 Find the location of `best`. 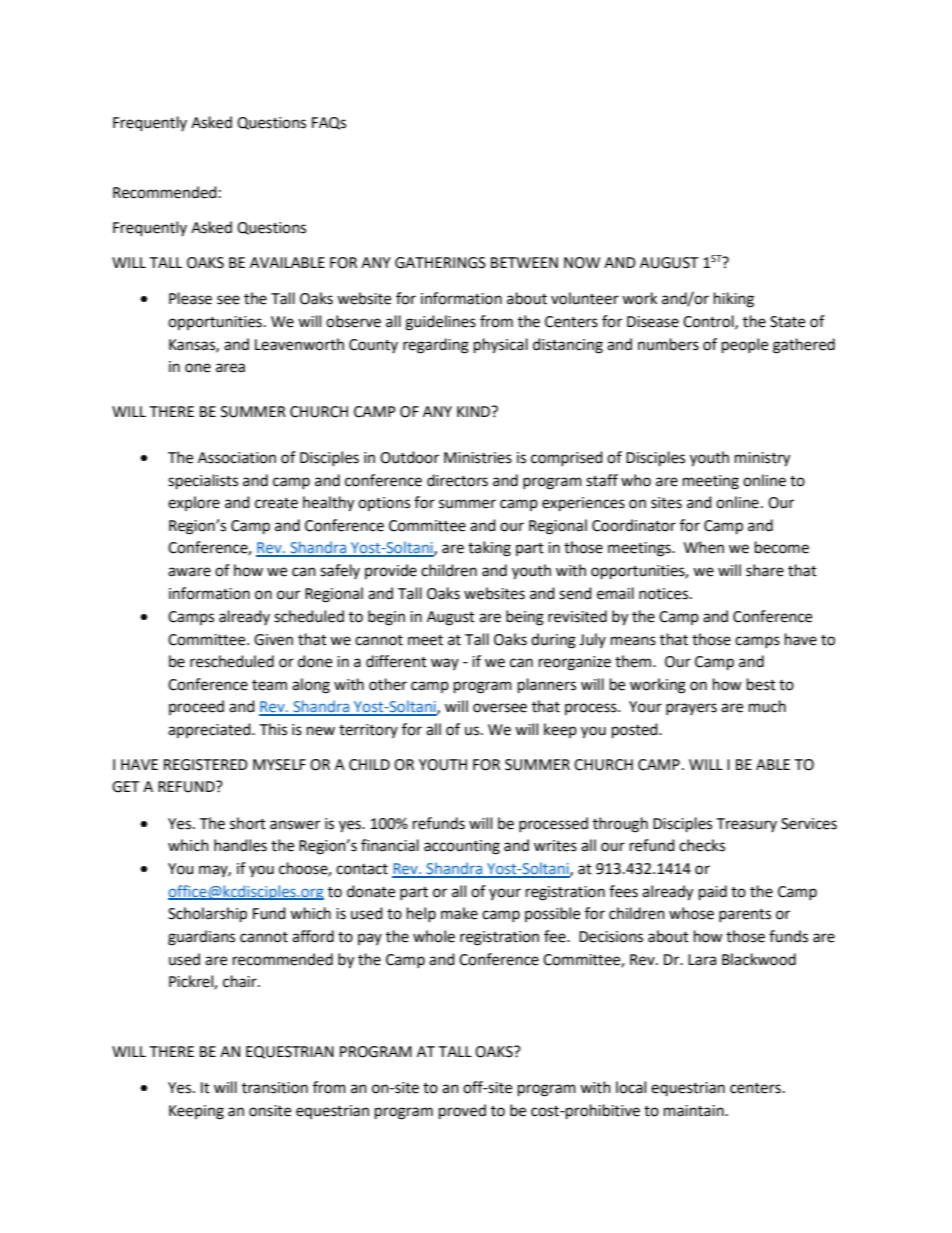

best is located at coordinates (761, 684).
